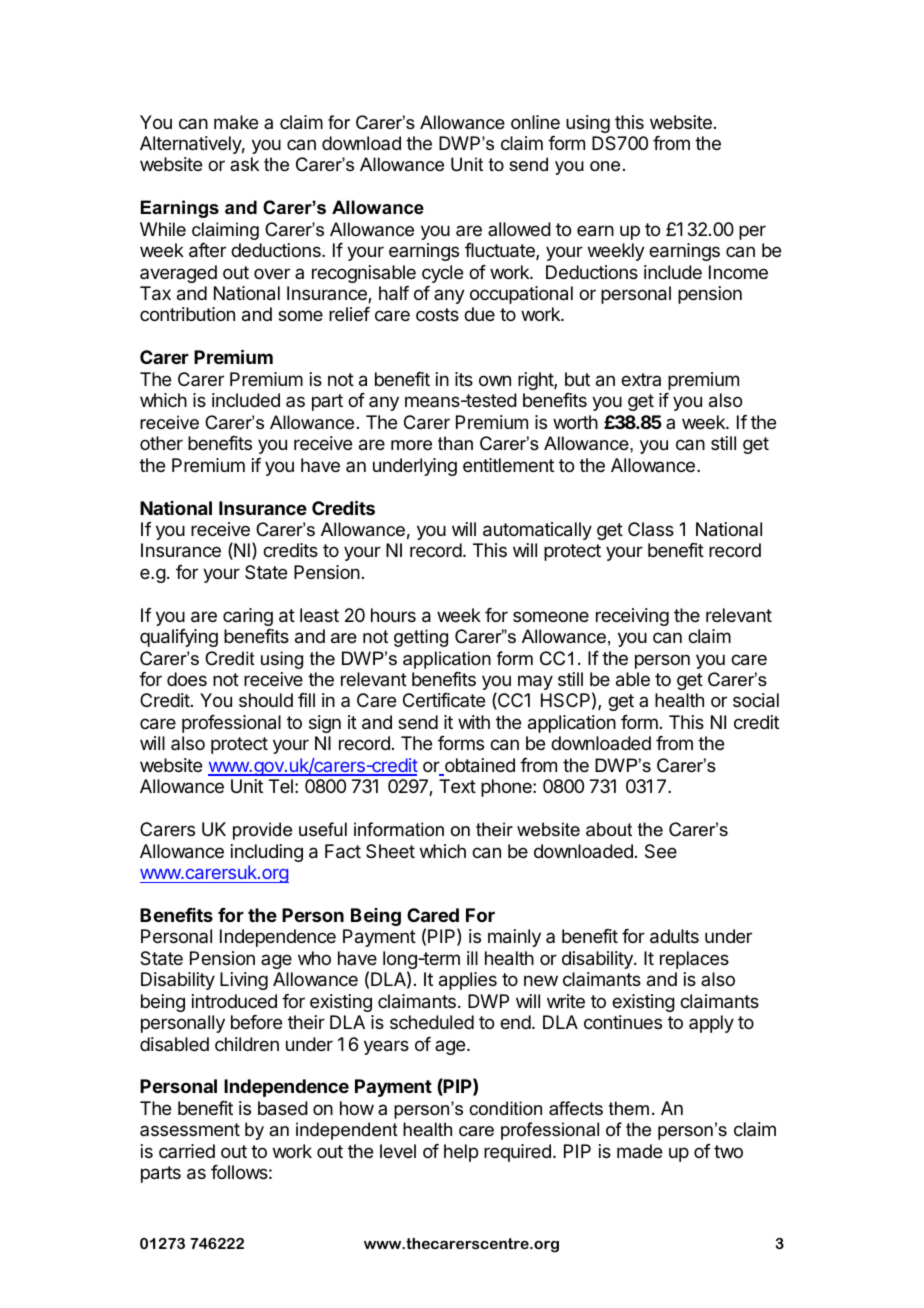 The width and height of the screenshot is (924, 1308). What do you see at coordinates (244, 164) in the screenshot?
I see `ask` at bounding box center [244, 164].
